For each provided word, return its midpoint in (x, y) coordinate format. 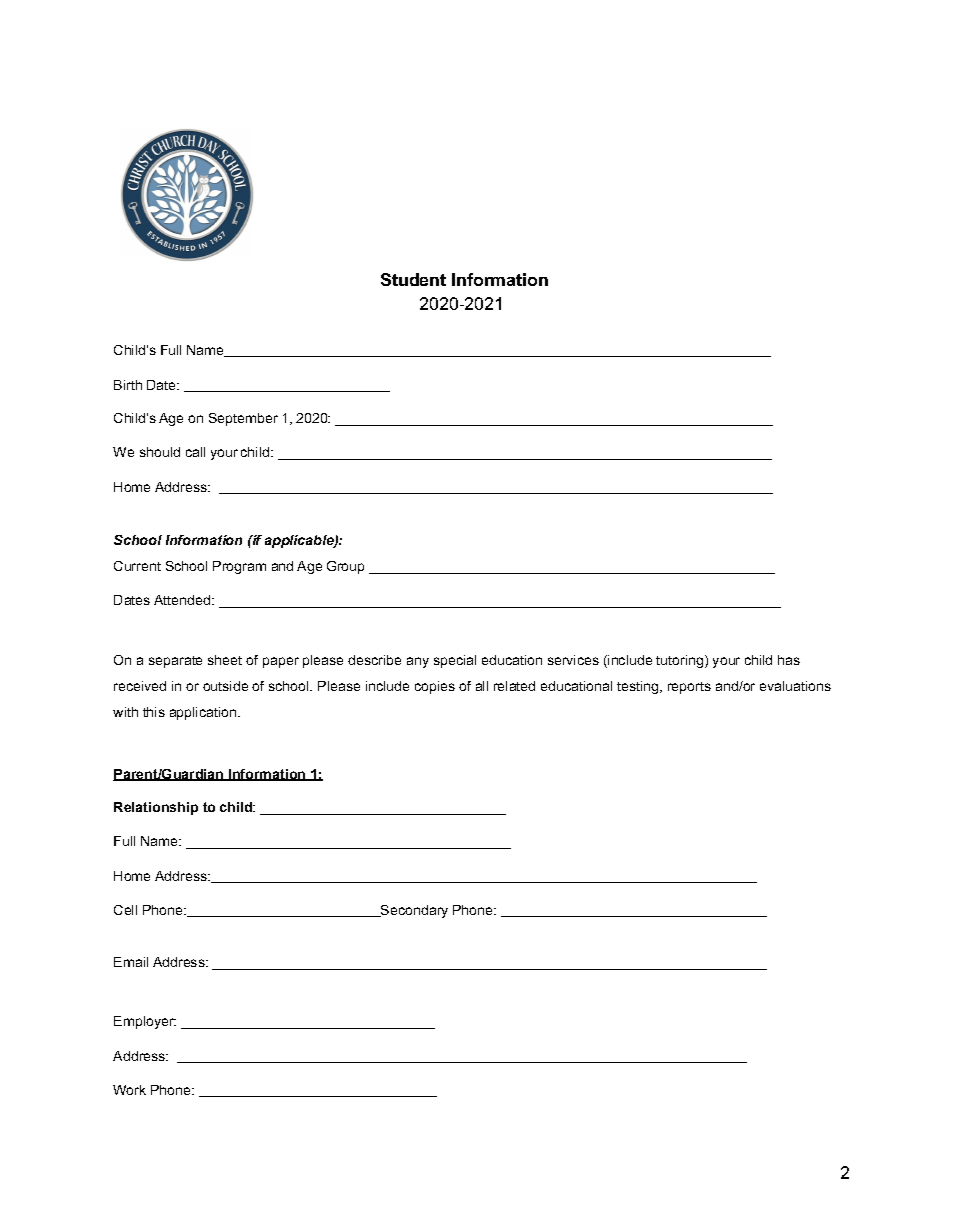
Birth (128, 385)
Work (129, 1090)
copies (435, 687)
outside (225, 686)
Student (413, 279)
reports (689, 688)
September (243, 419)
